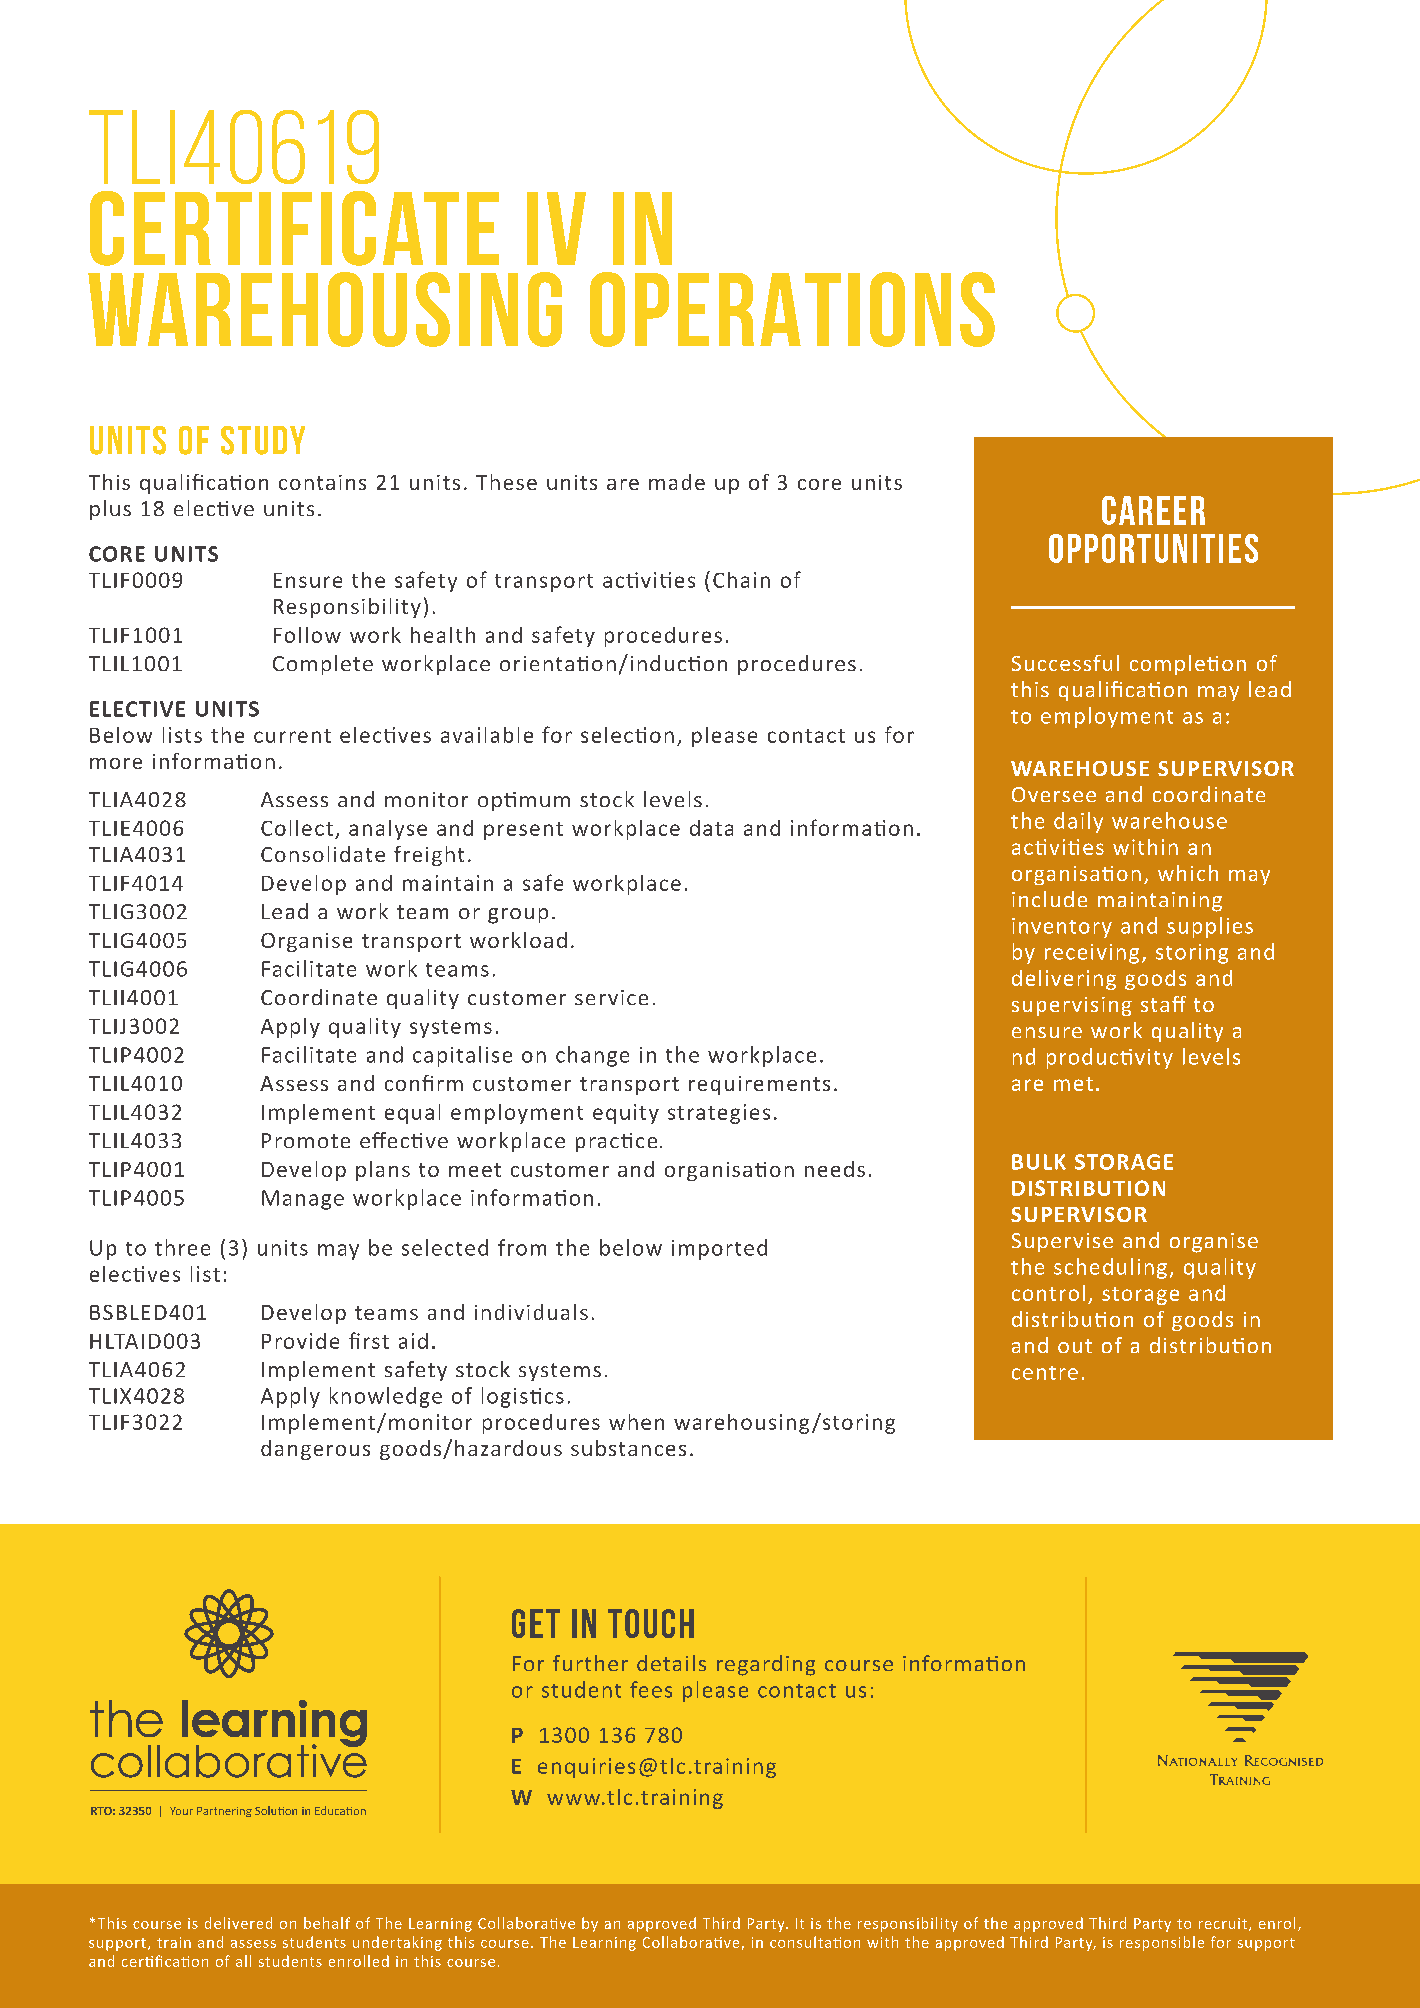 The height and width of the screenshot is (2008, 1420). What do you see at coordinates (792, 309) in the screenshot?
I see `OPERATIONS` at bounding box center [792, 309].
